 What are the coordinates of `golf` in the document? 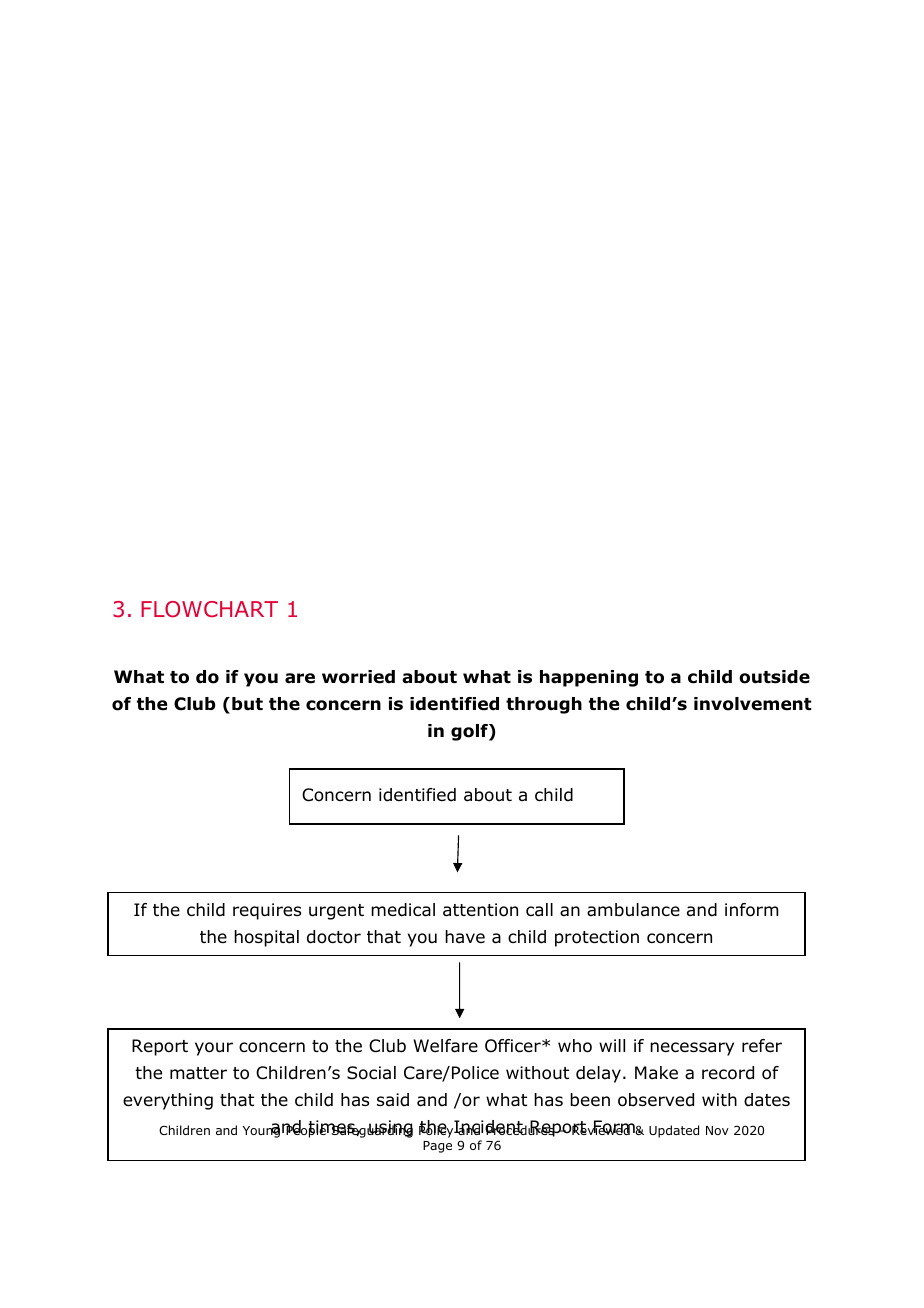 It's located at (470, 732).
